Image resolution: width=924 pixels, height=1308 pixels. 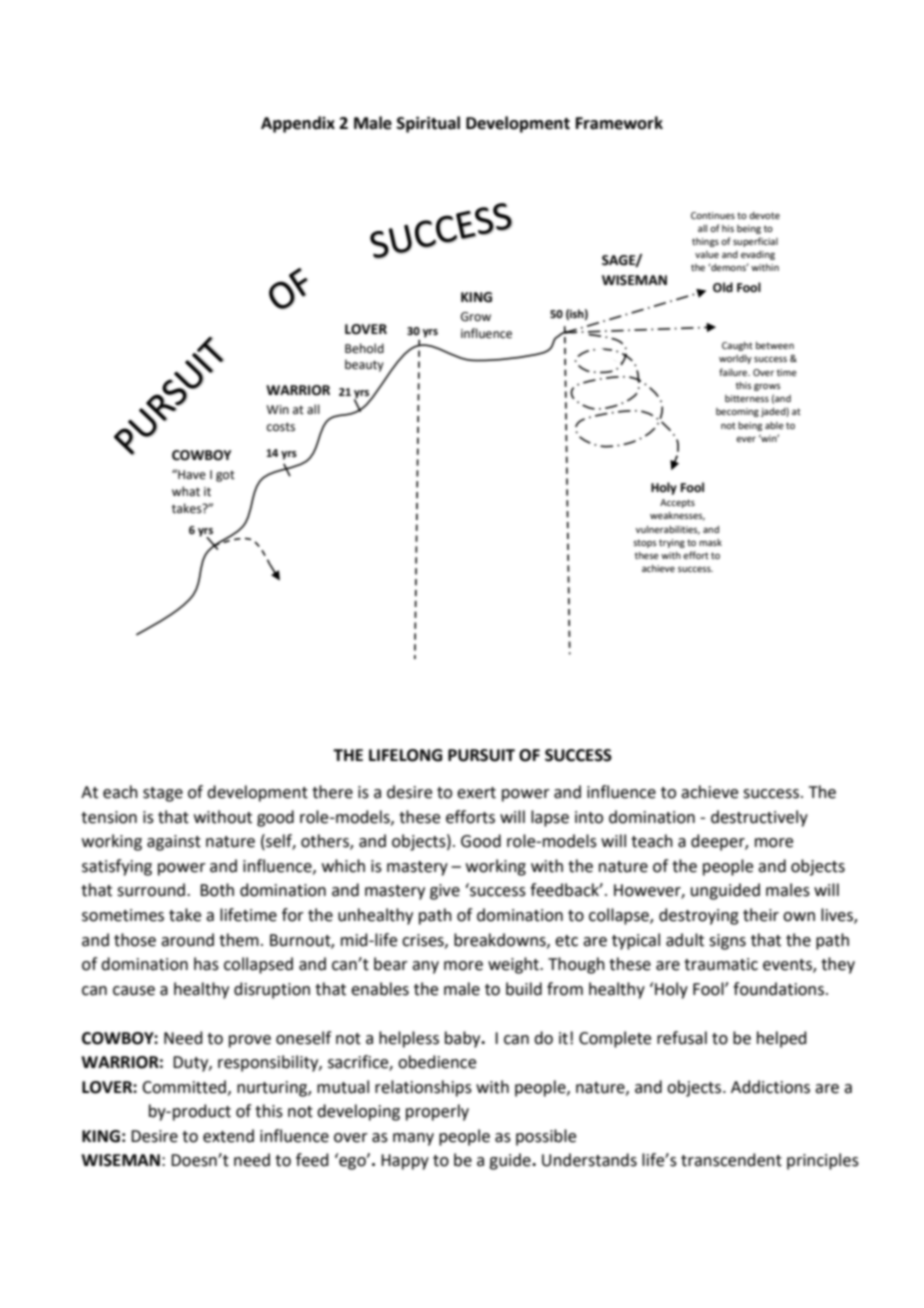 What do you see at coordinates (428, 124) in the image?
I see `Spiritual` at bounding box center [428, 124].
